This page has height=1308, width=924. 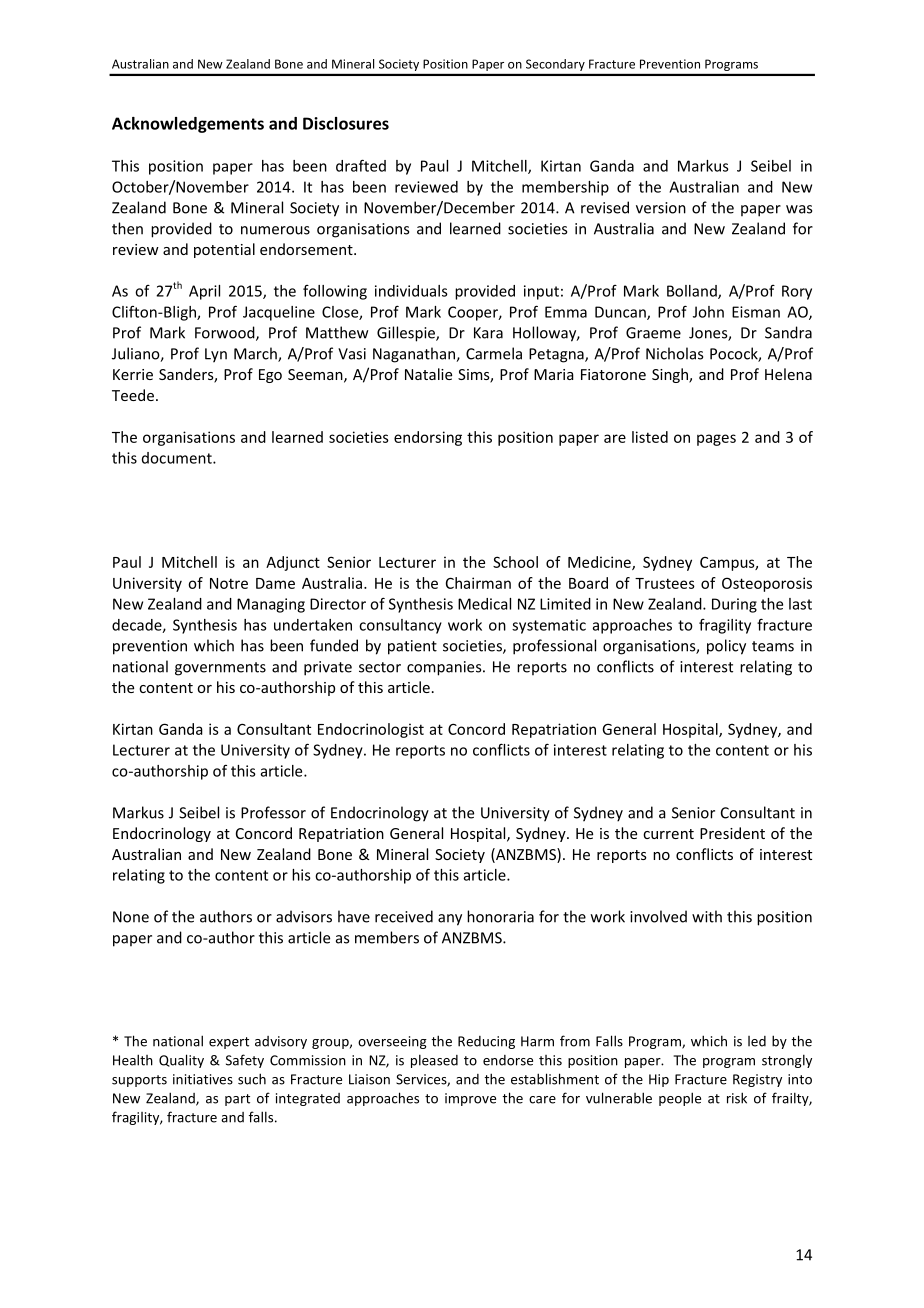 I want to click on pages, so click(x=716, y=440).
